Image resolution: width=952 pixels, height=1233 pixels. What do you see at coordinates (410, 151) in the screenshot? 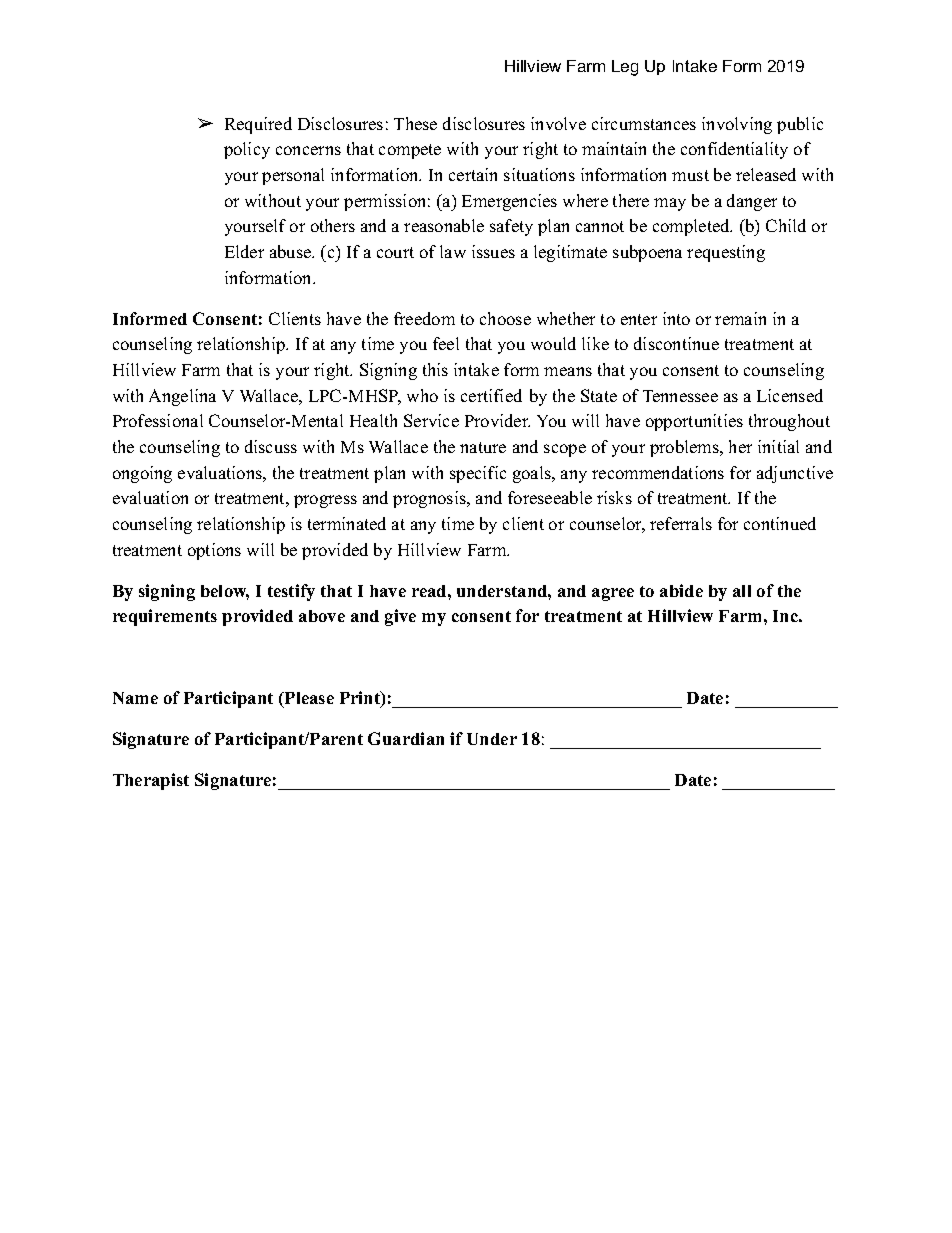
I see `compete` at bounding box center [410, 151].
